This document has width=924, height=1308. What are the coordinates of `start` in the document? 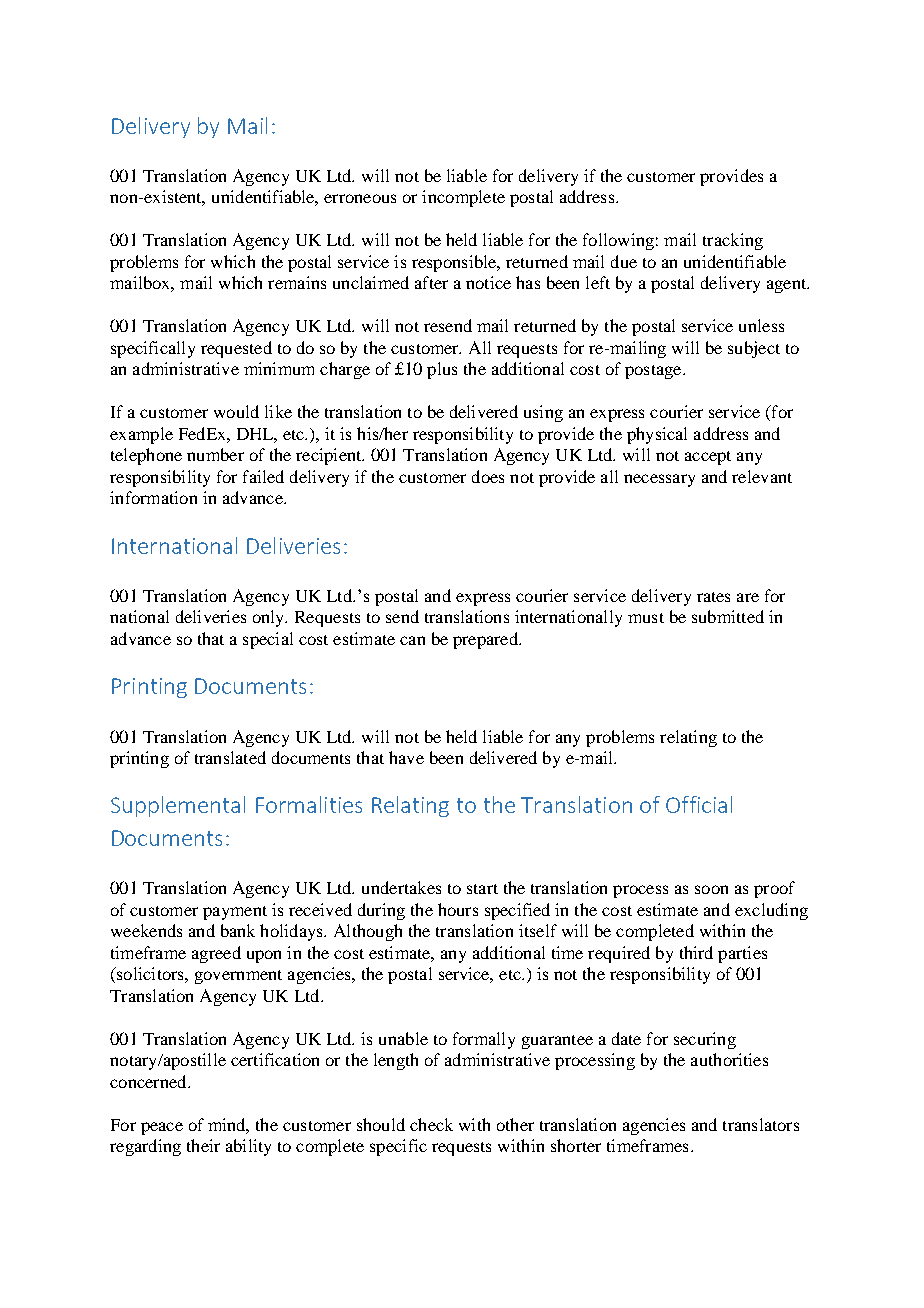 It's located at (482, 889).
